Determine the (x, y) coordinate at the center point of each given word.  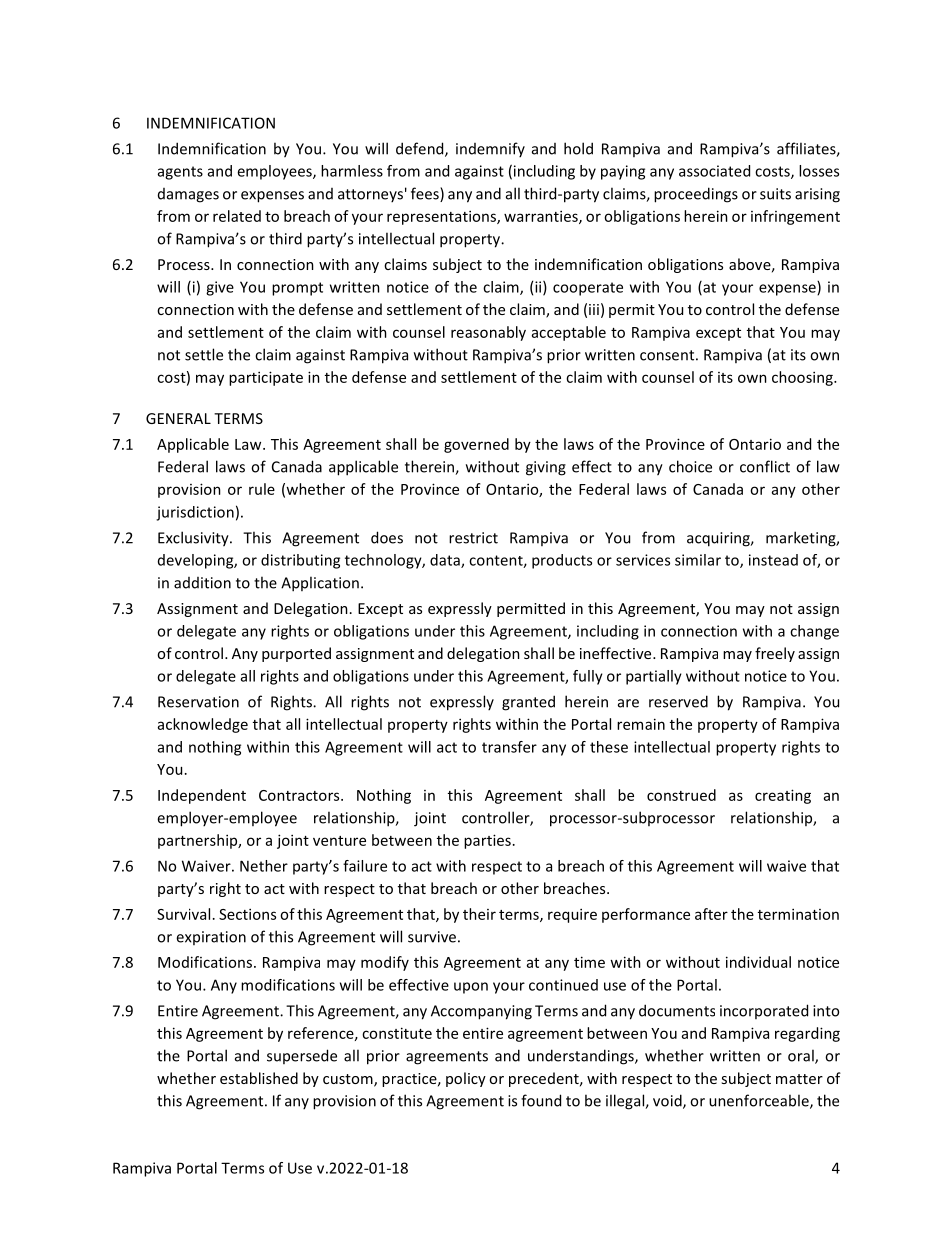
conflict (765, 466)
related (237, 216)
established (259, 1078)
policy (466, 1079)
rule (262, 489)
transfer (509, 747)
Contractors (300, 795)
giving (546, 468)
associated (714, 171)
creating (783, 796)
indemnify (490, 149)
